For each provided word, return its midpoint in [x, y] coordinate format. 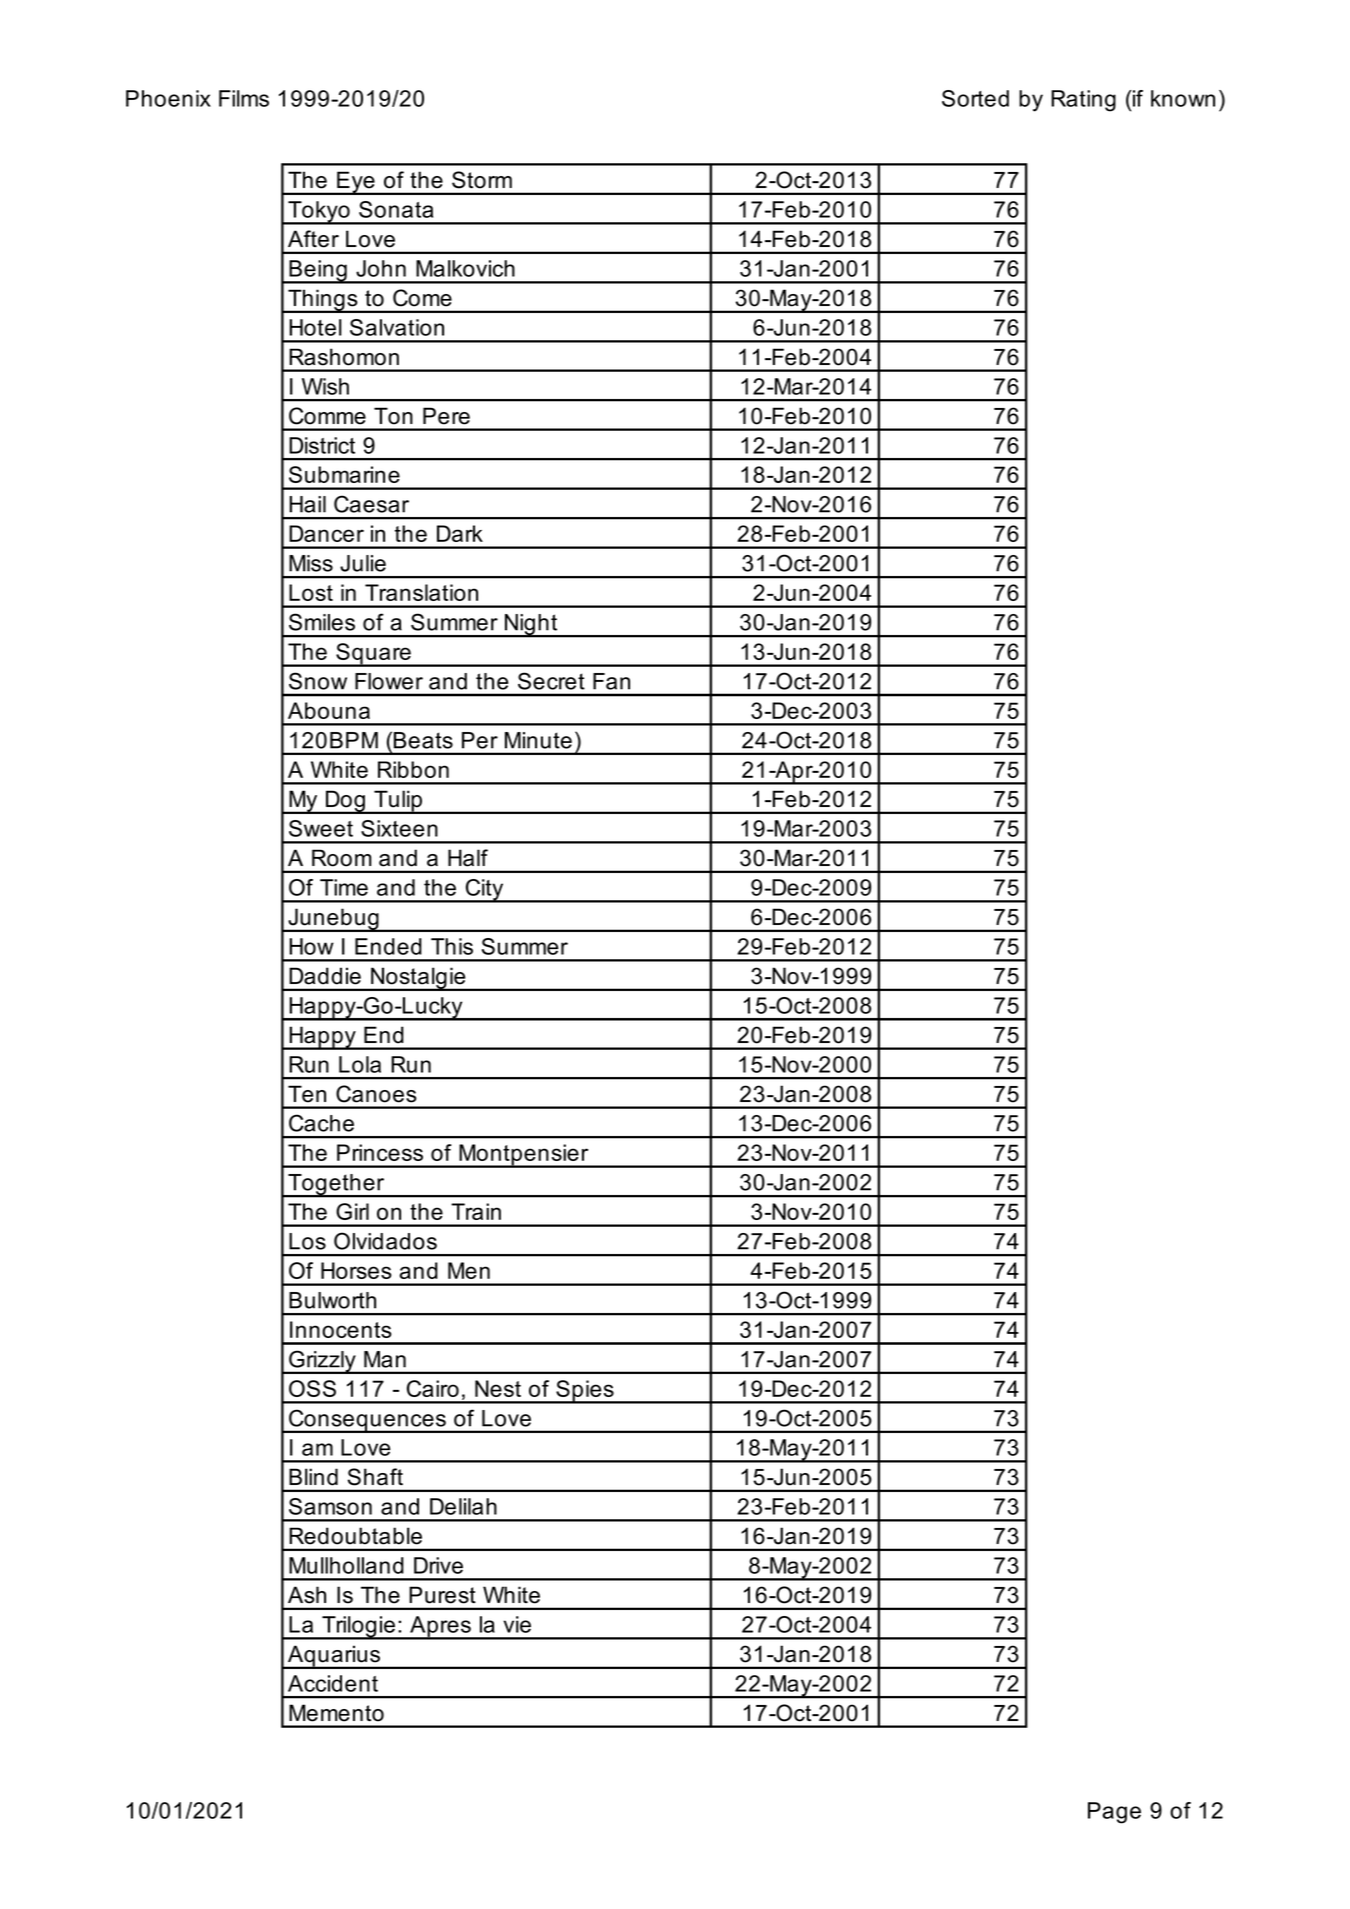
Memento [336, 1713]
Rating [1083, 101]
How [311, 946]
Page [1114, 1813]
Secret [551, 681]
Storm [482, 180]
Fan [611, 681]
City [485, 891]
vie [517, 1624]
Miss [311, 563]
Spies [585, 1392]
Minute [538, 740]
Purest [442, 1595]
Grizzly [322, 1362]
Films [244, 98]
